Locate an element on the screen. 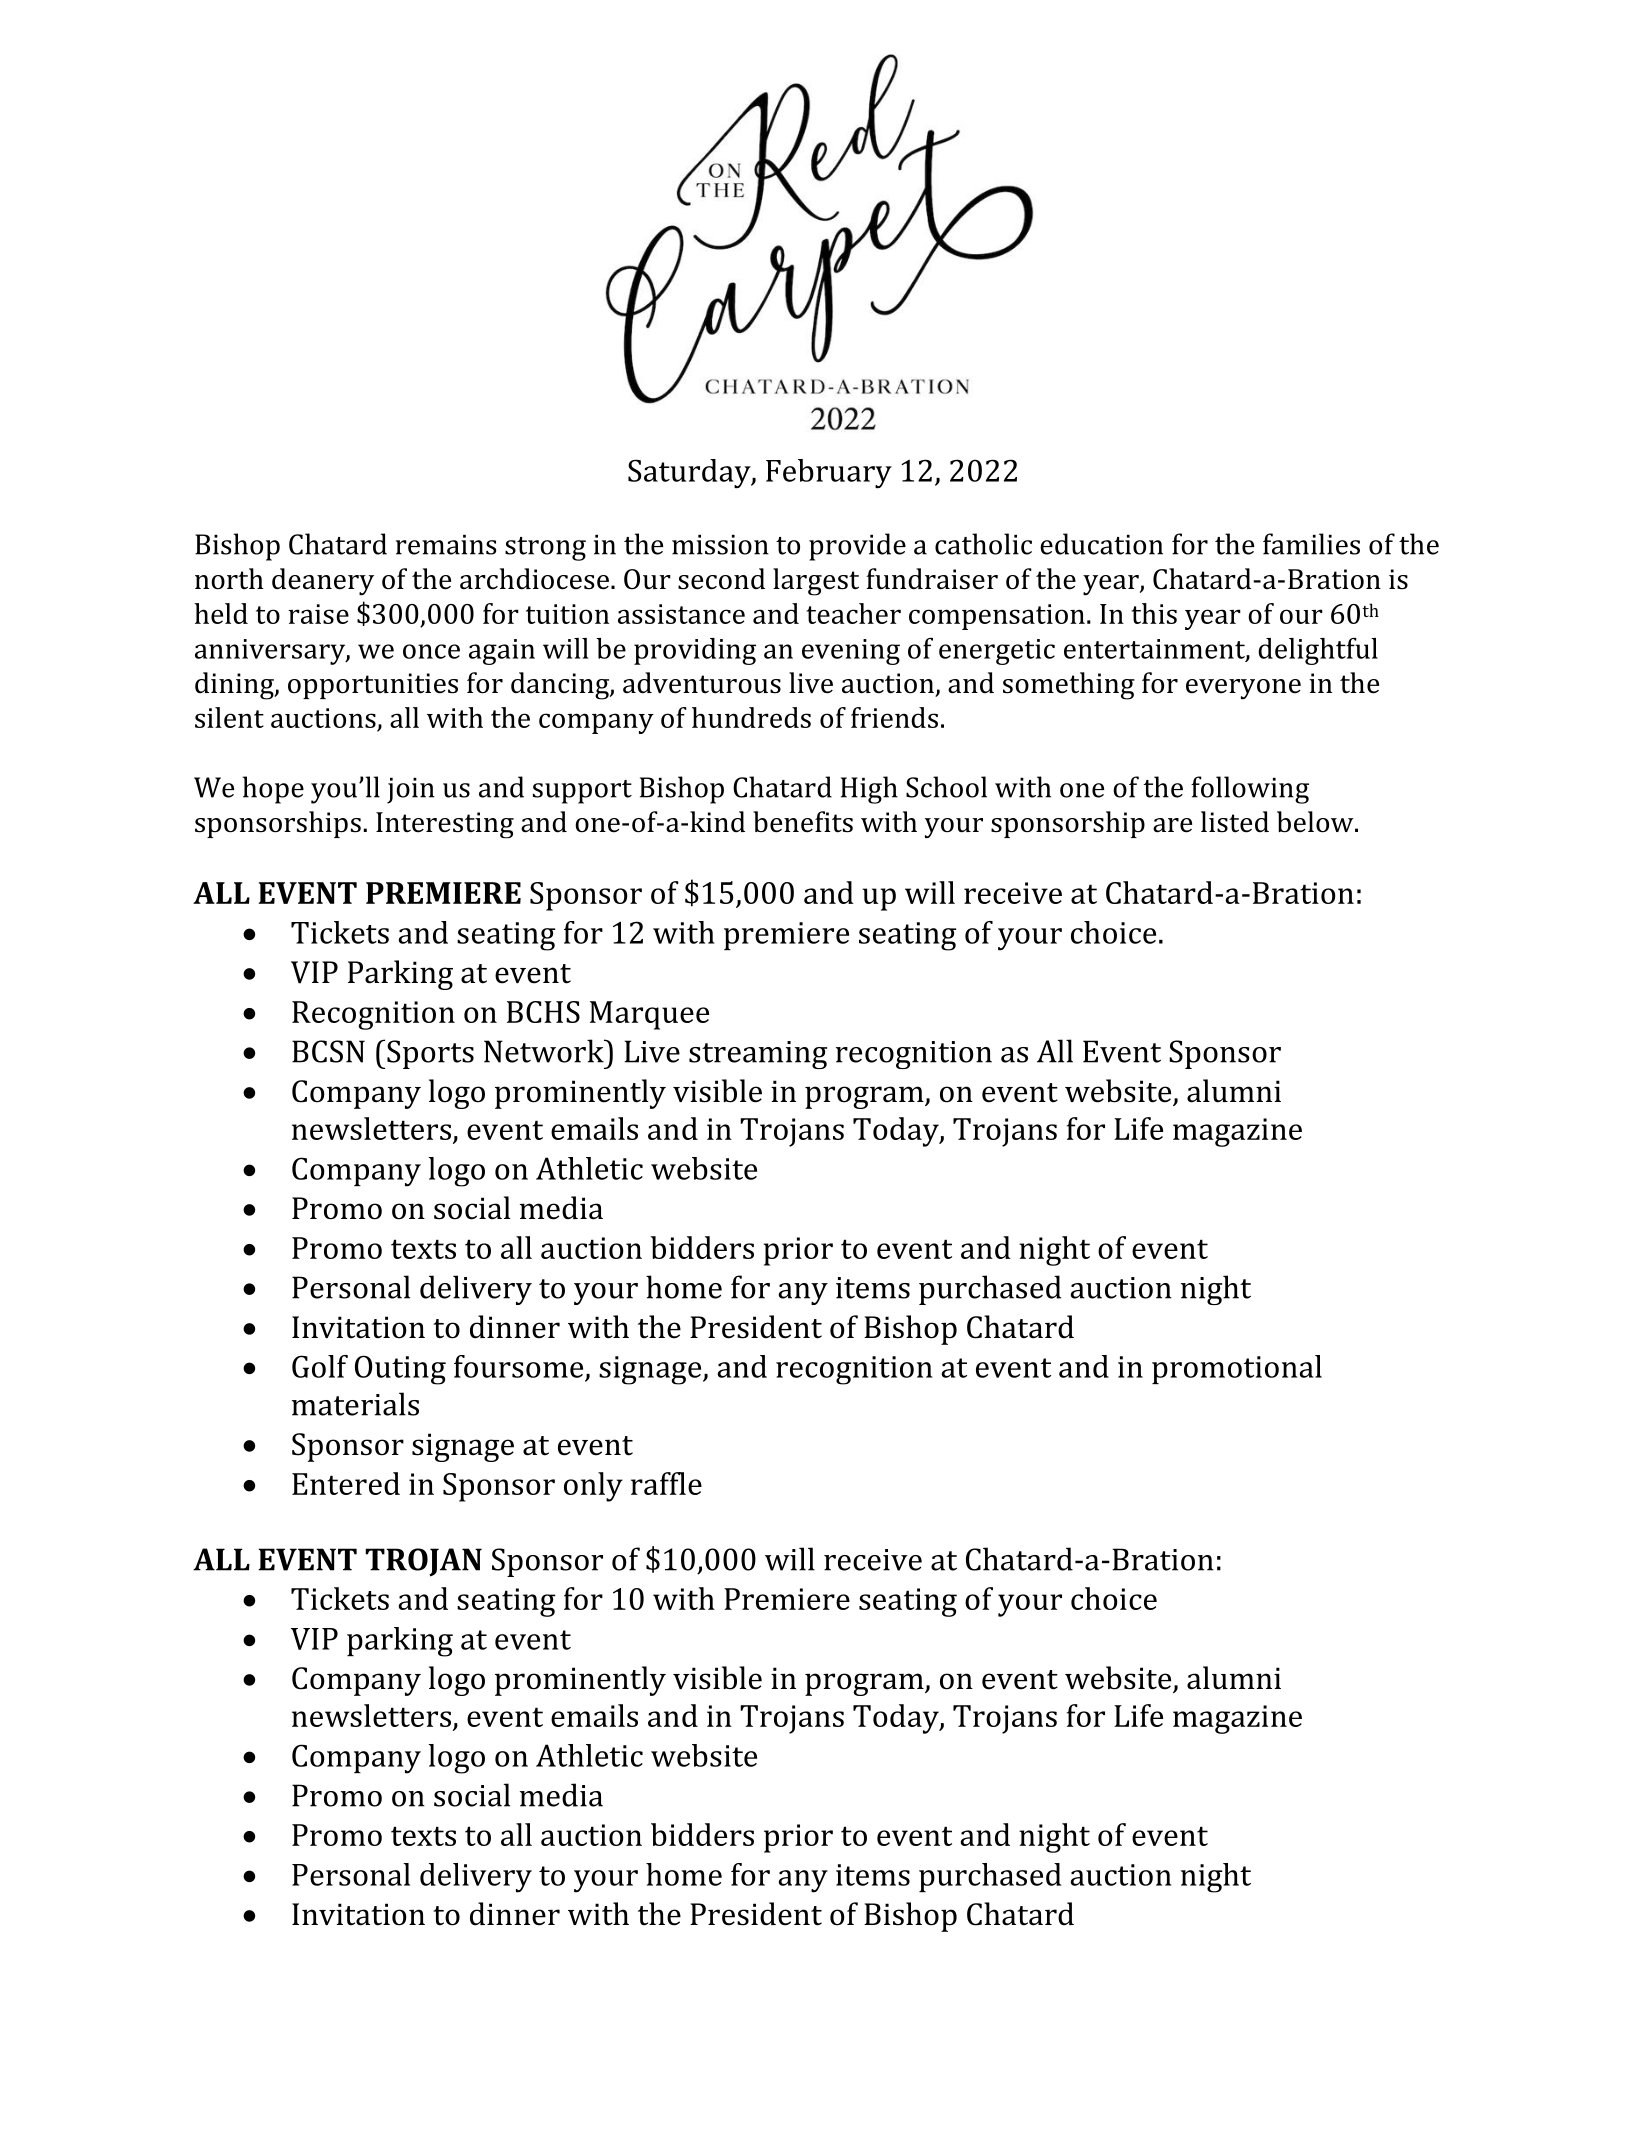 Image resolution: width=1646 pixels, height=2130 pixels. education is located at coordinates (1101, 544).
